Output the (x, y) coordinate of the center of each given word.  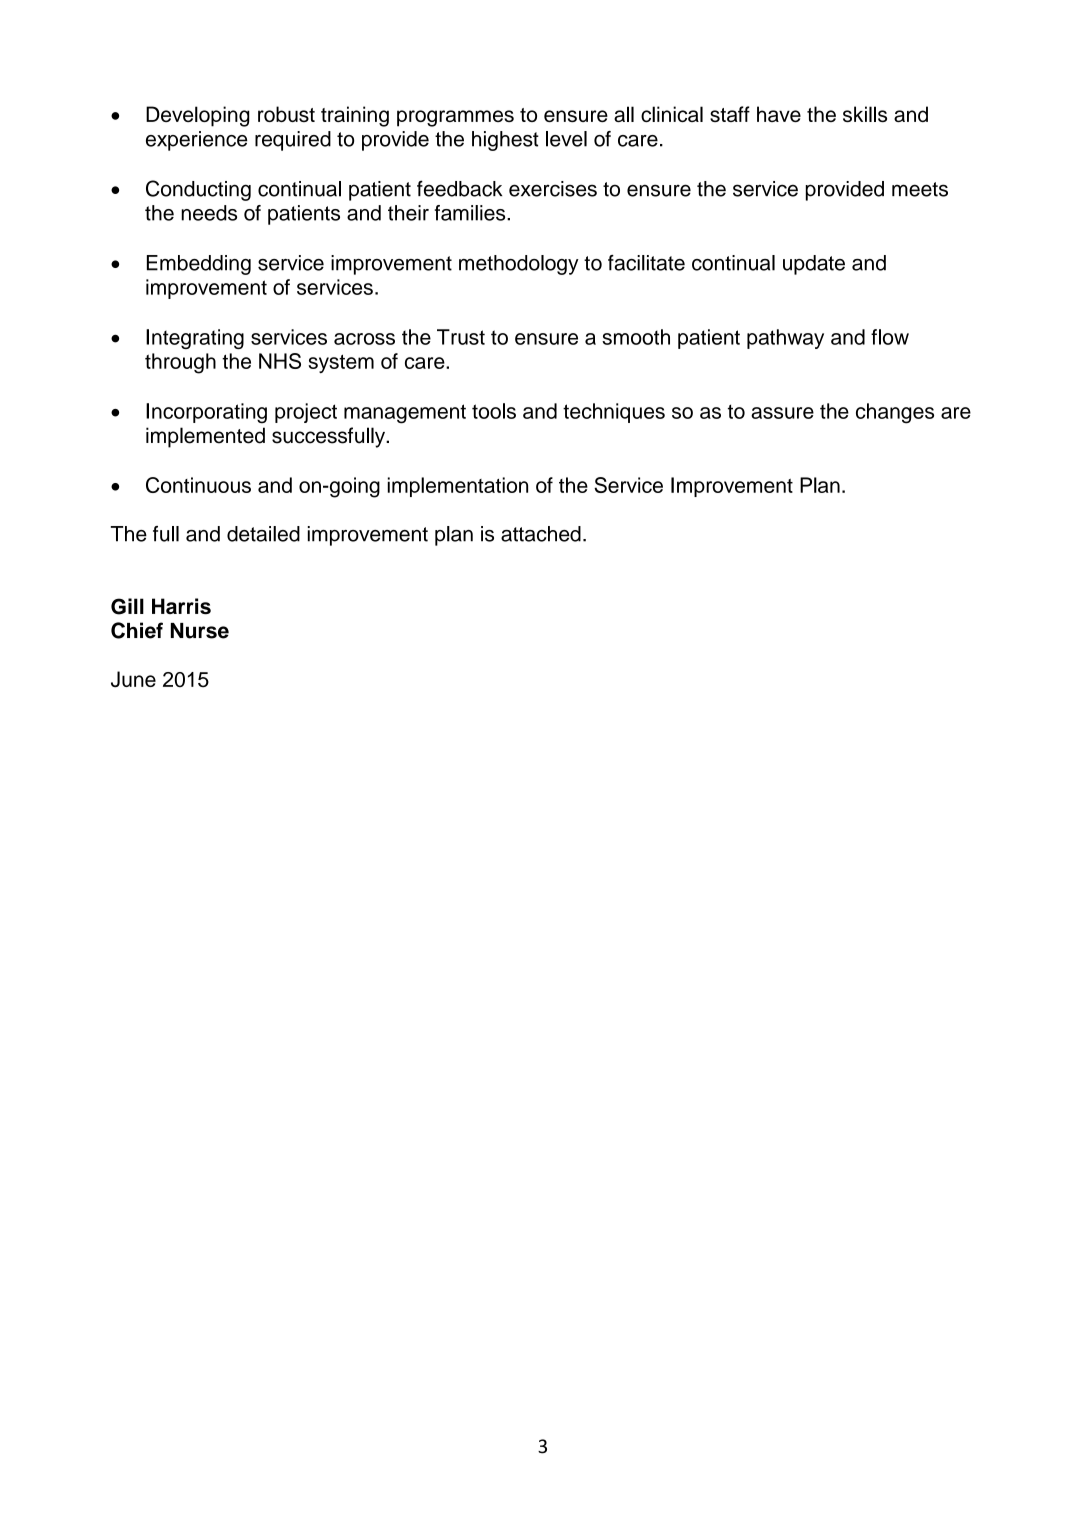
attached (541, 534)
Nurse (200, 631)
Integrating (195, 339)
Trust (461, 337)
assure (782, 413)
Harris (181, 606)
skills (865, 114)
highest (505, 141)
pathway (785, 339)
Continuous (198, 485)
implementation (458, 487)
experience (197, 141)
